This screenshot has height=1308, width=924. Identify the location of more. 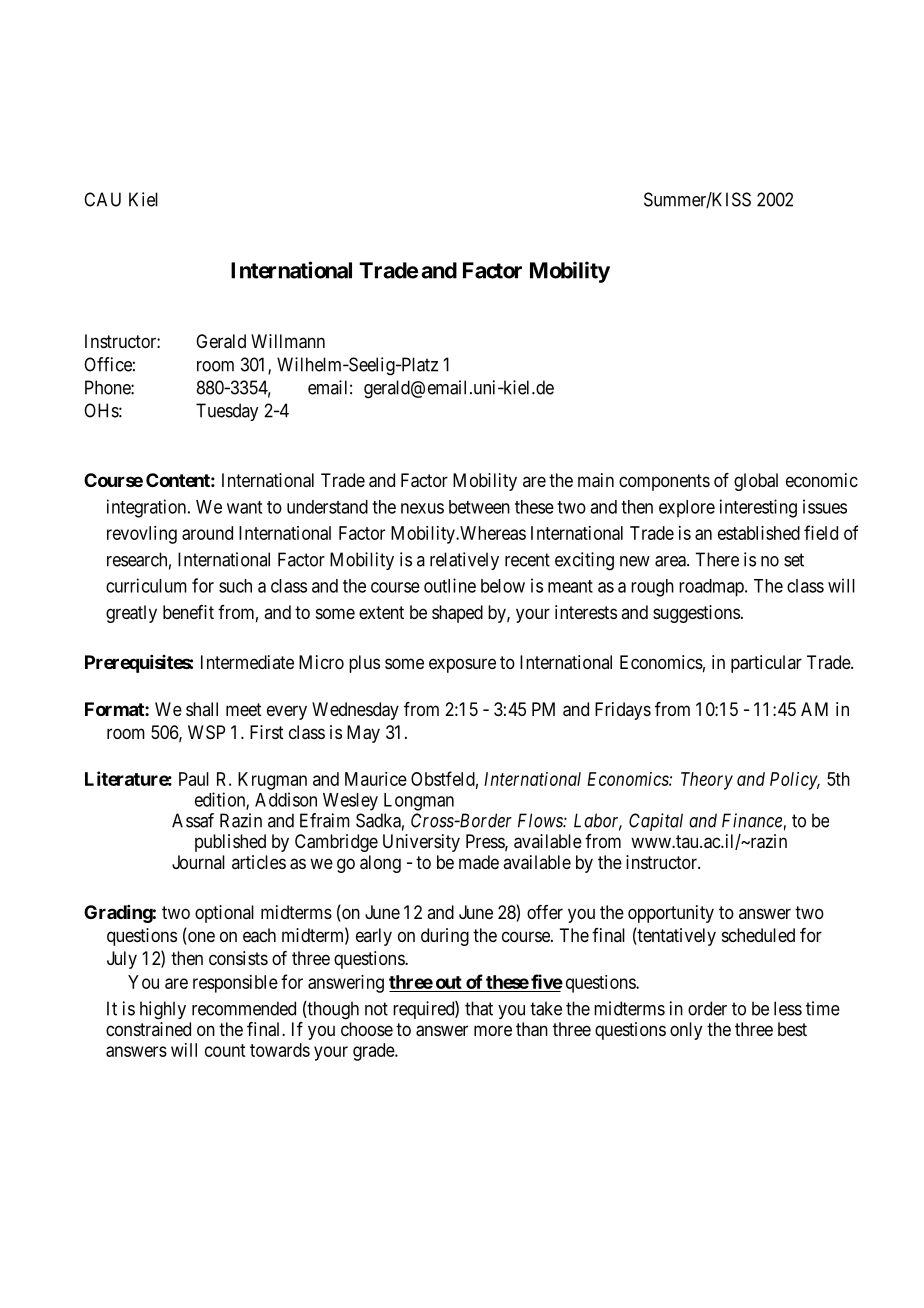
(493, 1030).
